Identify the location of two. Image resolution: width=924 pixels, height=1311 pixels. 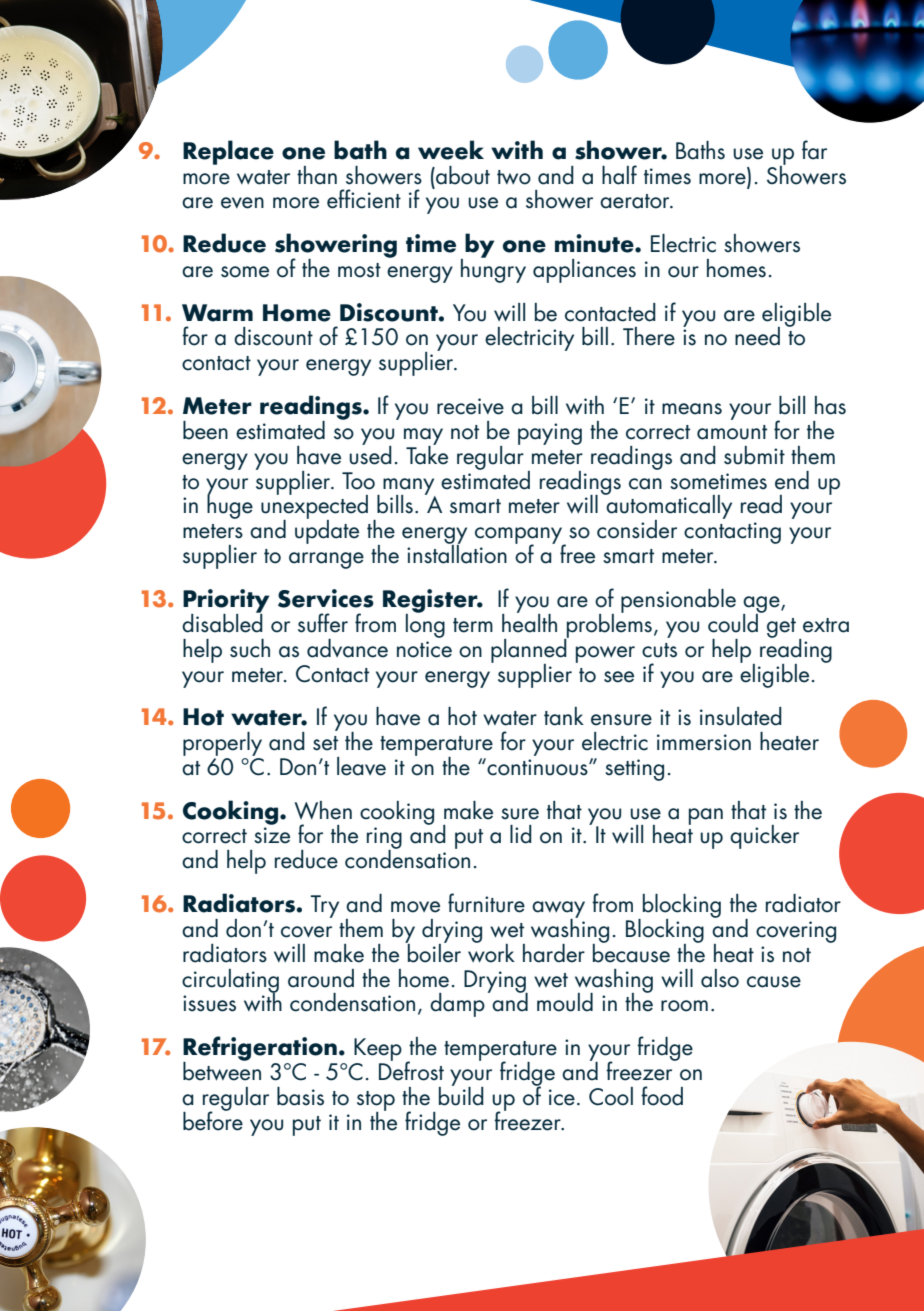
(514, 177).
